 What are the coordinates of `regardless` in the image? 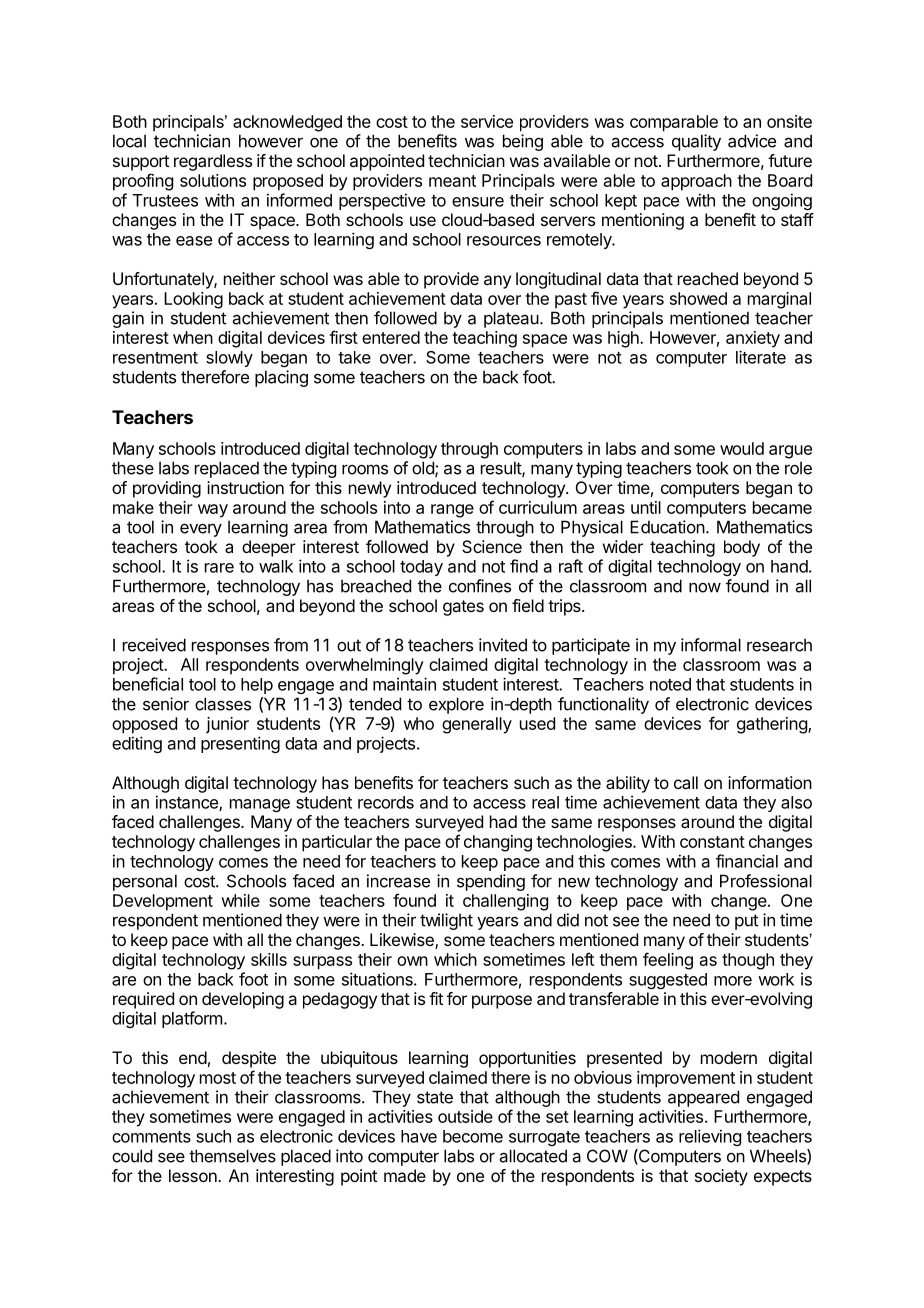 It's located at (213, 162).
